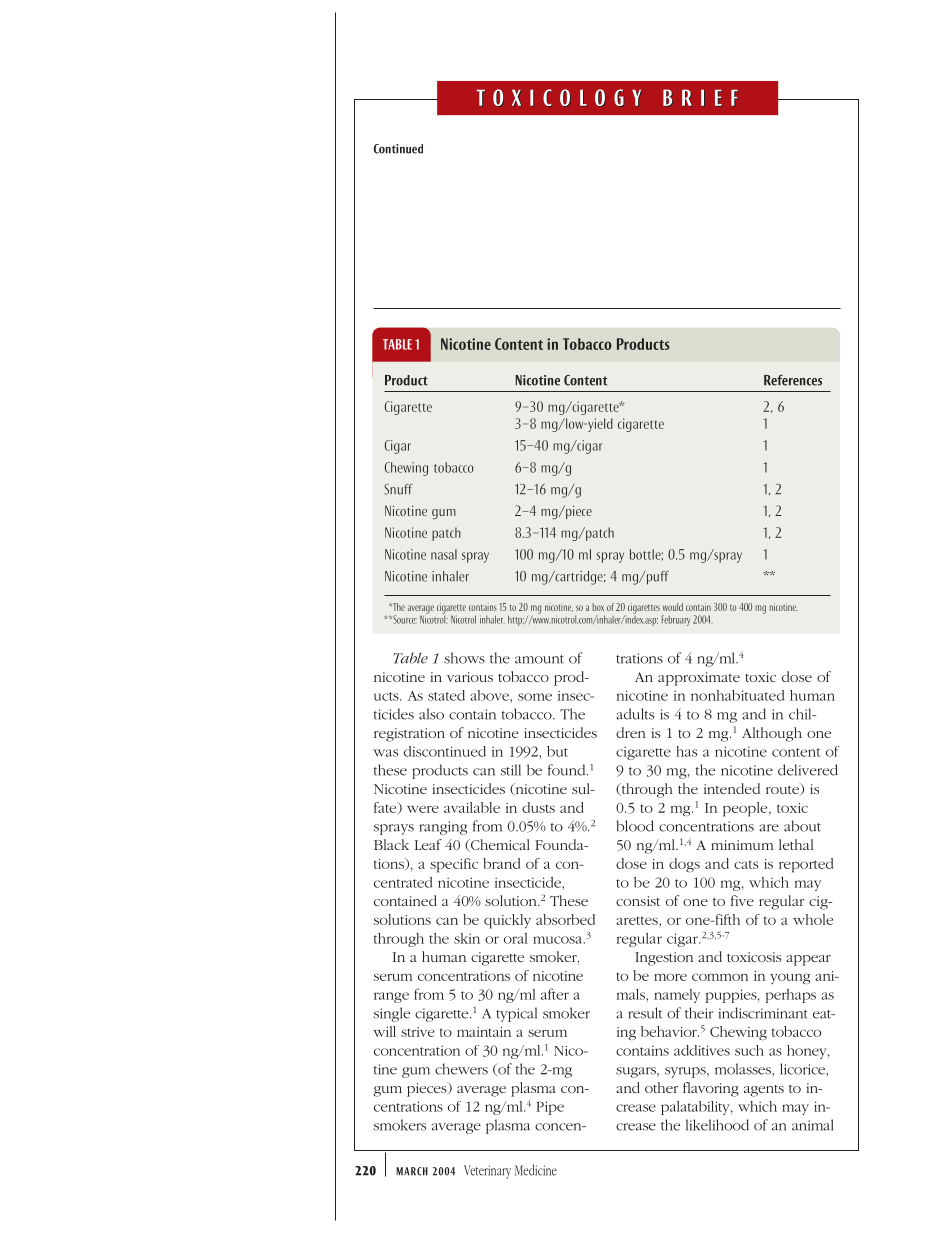 Image resolution: width=952 pixels, height=1233 pixels. Describe the element at coordinates (717, 1125) in the image. I see `likelihood` at that location.
